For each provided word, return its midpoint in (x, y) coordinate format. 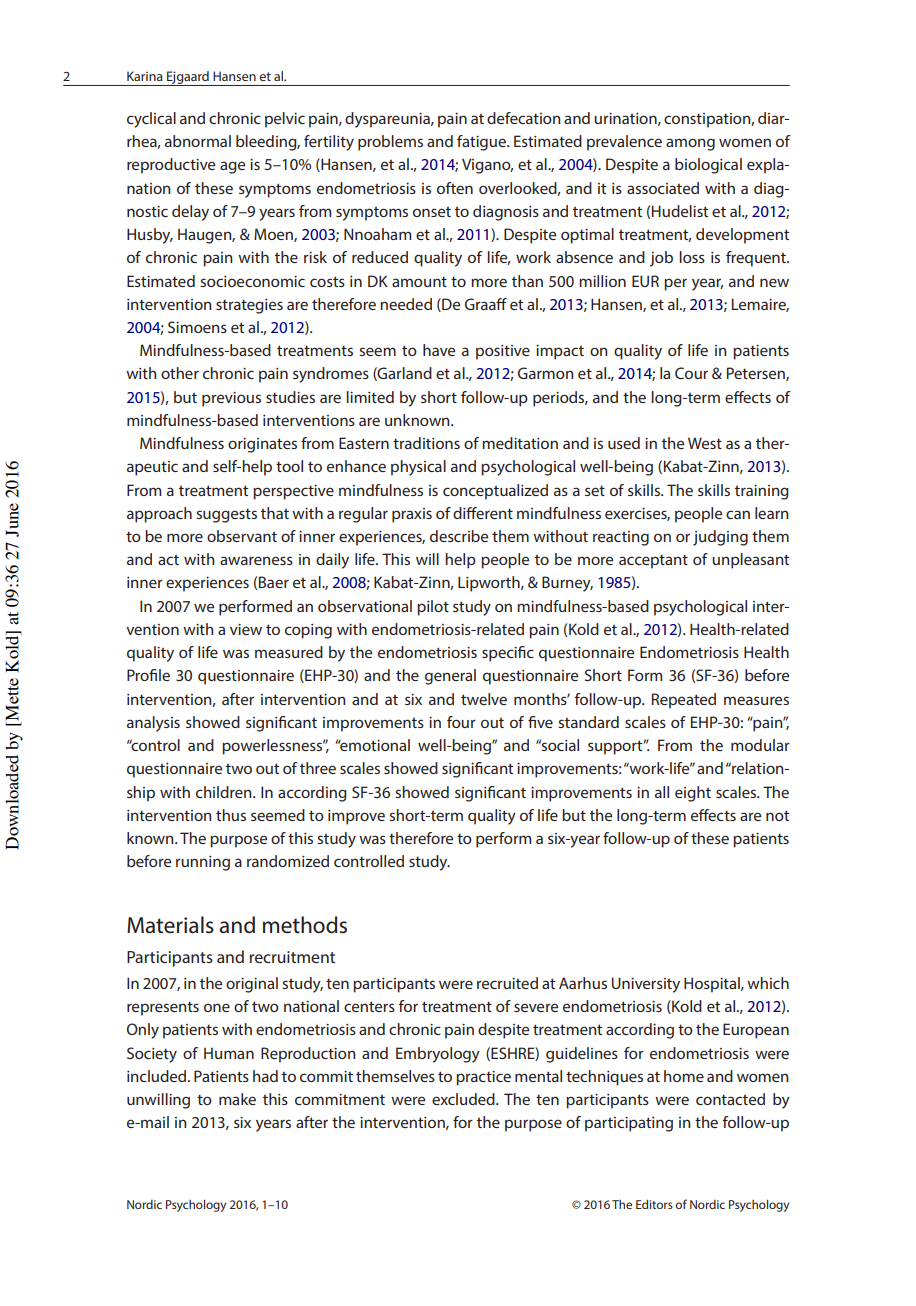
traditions (426, 443)
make (237, 1099)
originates (262, 445)
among (690, 144)
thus (231, 815)
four (461, 722)
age (232, 167)
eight (693, 794)
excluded (464, 1099)
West (705, 443)
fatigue (482, 143)
